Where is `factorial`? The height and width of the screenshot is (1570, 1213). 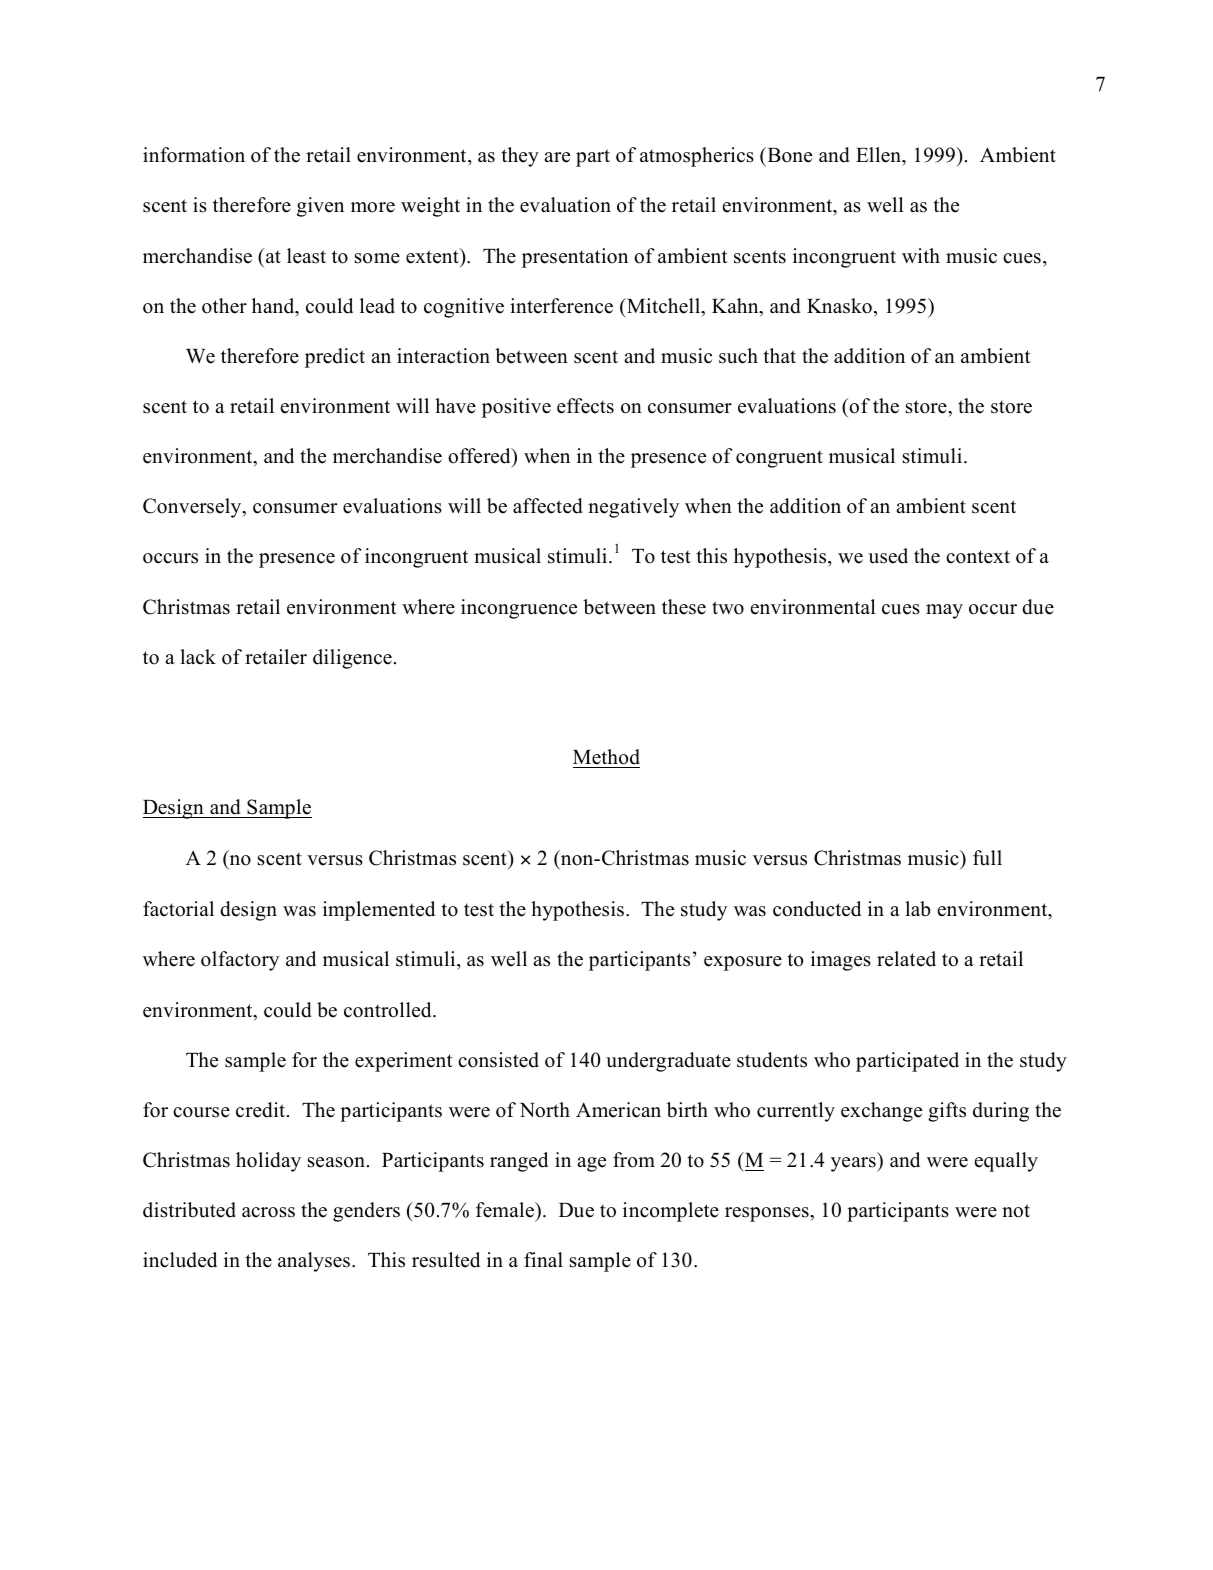
factorial is located at coordinates (178, 909).
